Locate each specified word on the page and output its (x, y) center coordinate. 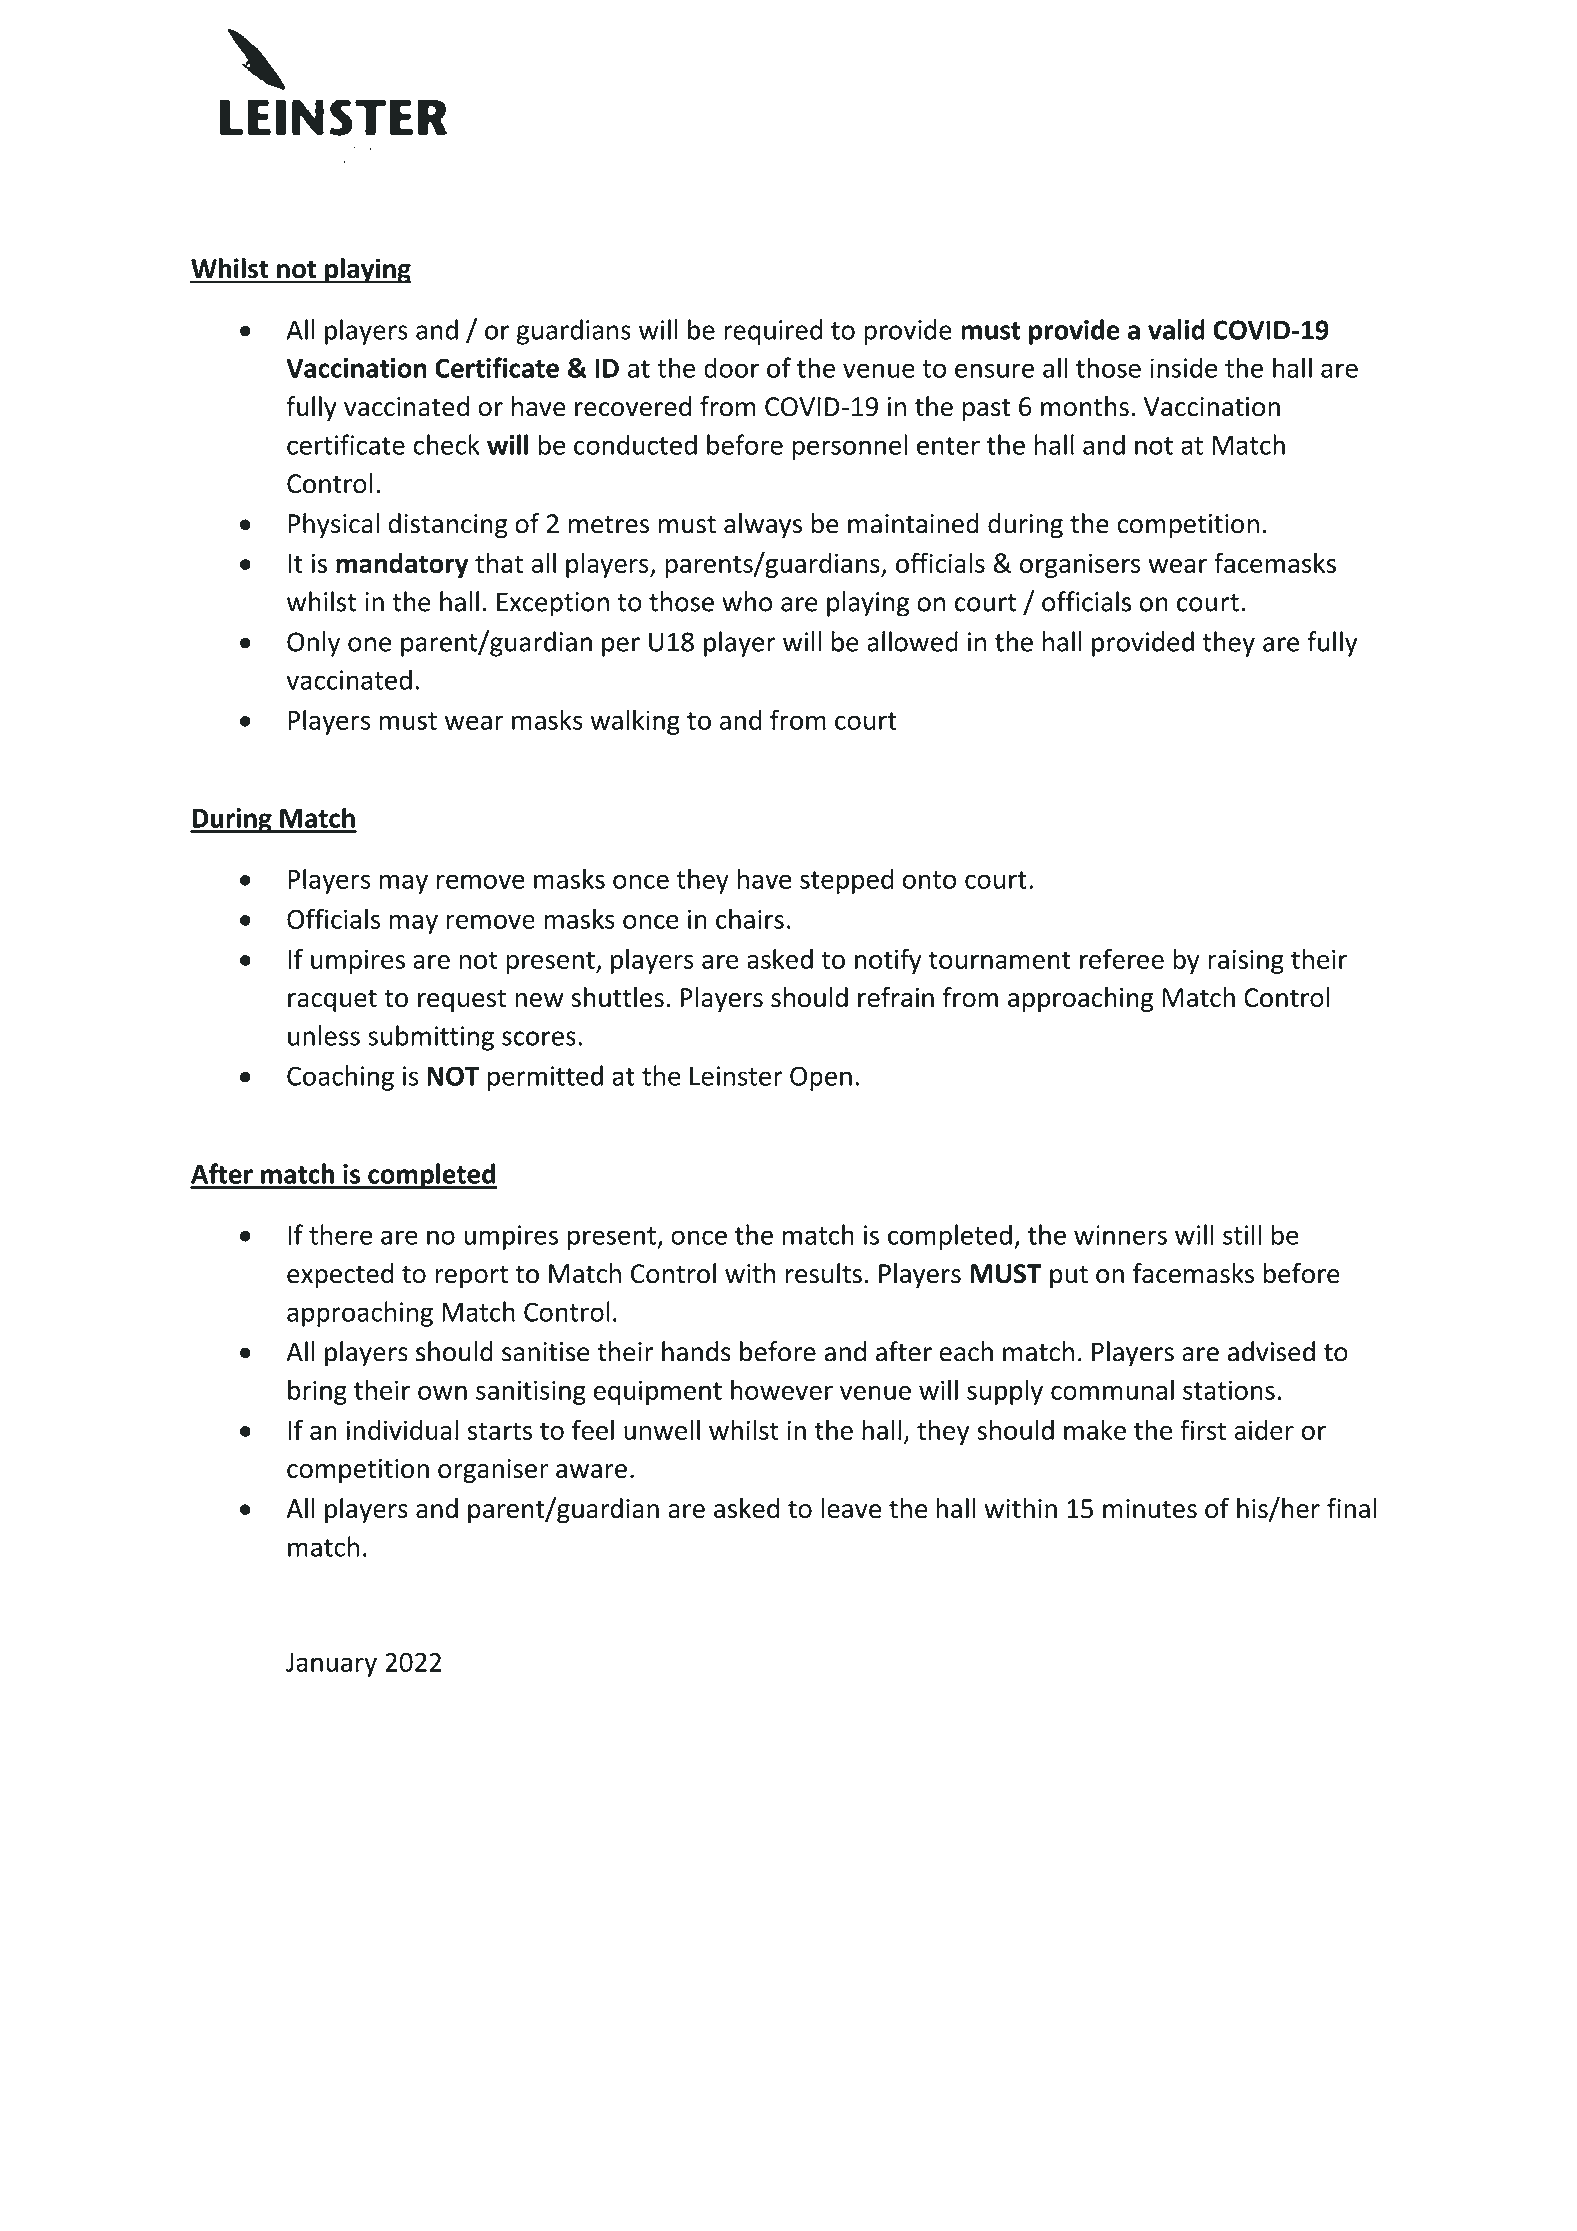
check (446, 444)
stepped (847, 881)
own (442, 1392)
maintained (913, 523)
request (462, 1000)
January (331, 1665)
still (1242, 1234)
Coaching (340, 1078)
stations (1229, 1390)
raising (1246, 961)
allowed (912, 641)
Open (821, 1078)
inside (1183, 367)
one (370, 644)
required (773, 332)
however (782, 1389)
